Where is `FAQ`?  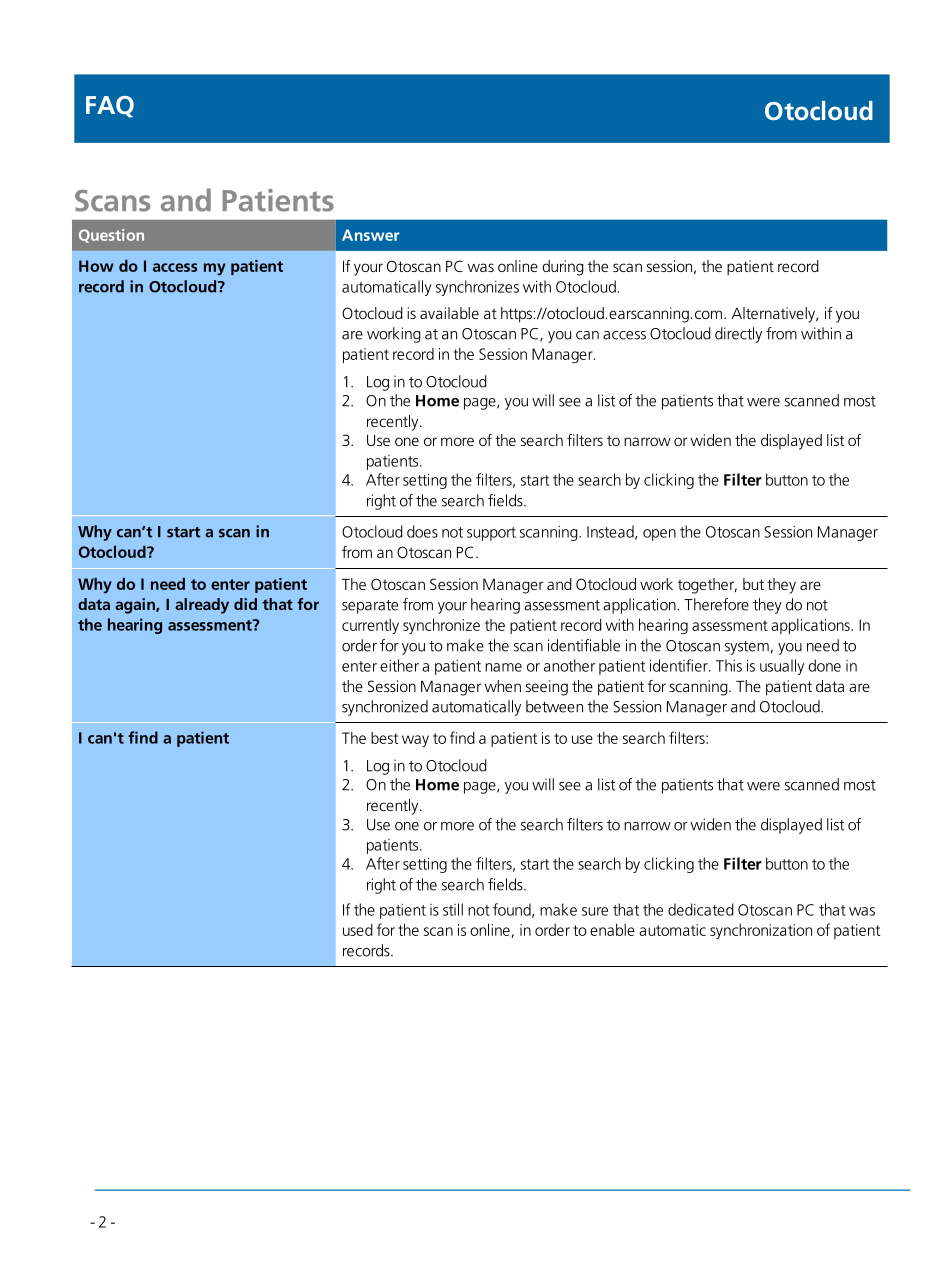 FAQ is located at coordinates (110, 107).
